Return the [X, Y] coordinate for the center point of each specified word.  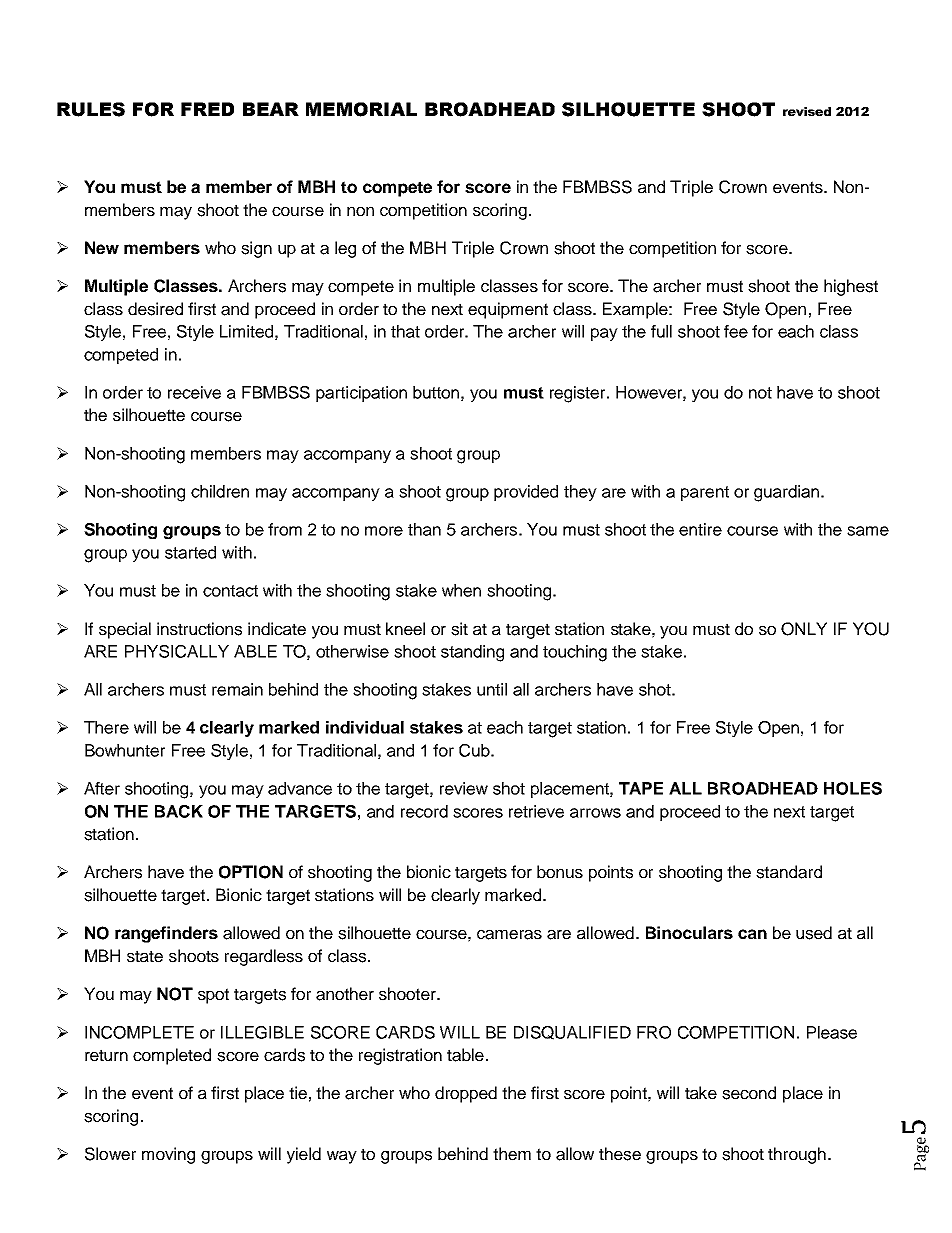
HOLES [853, 788]
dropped [466, 1094]
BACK [179, 811]
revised [807, 111]
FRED [207, 109]
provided [526, 493]
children [220, 491]
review [464, 788]
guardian [788, 493]
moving [168, 1155]
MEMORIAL [361, 109]
